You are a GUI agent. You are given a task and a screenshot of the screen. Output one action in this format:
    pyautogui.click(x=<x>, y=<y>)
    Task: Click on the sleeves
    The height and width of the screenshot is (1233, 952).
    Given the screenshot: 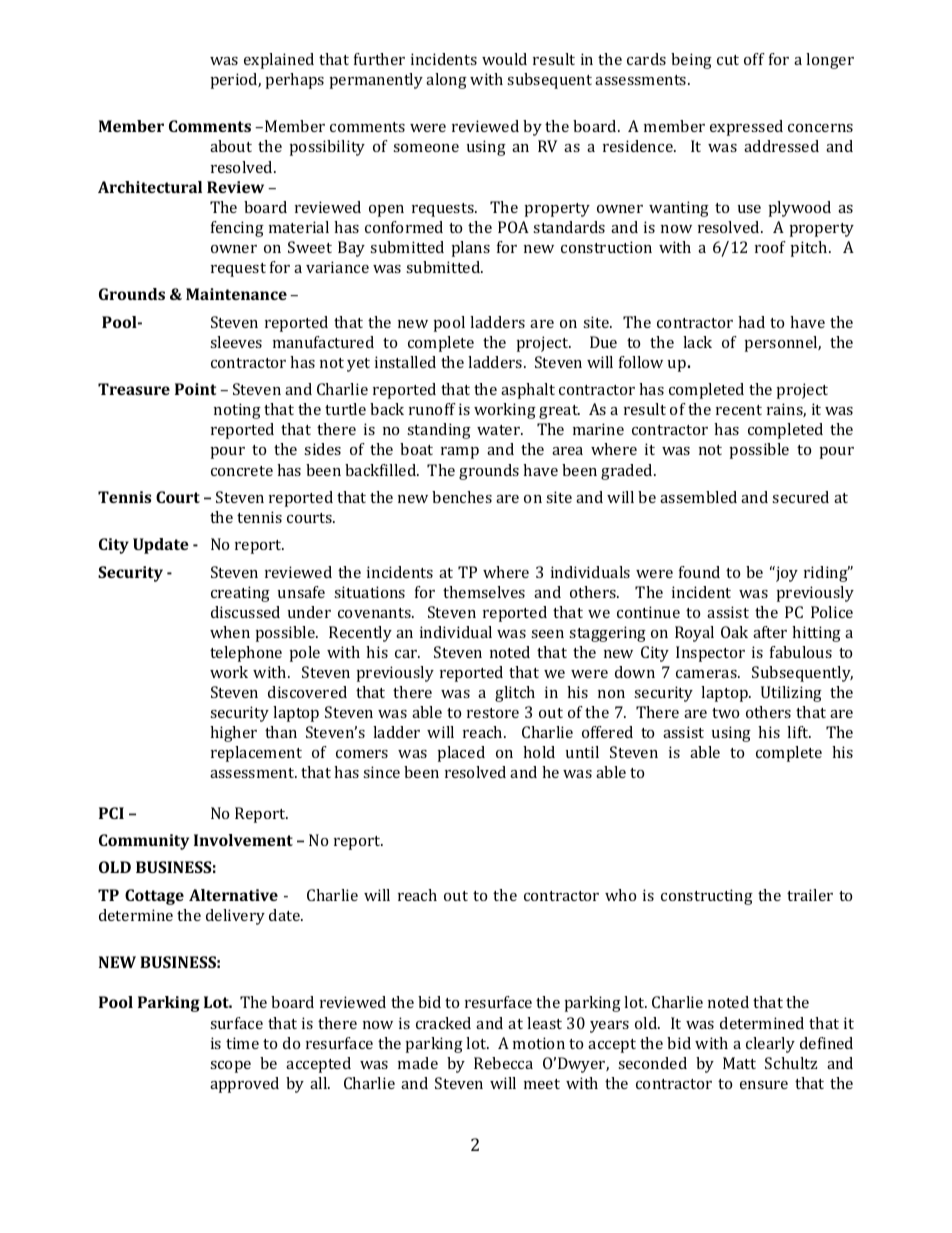 What is the action you would take?
    pyautogui.click(x=236, y=342)
